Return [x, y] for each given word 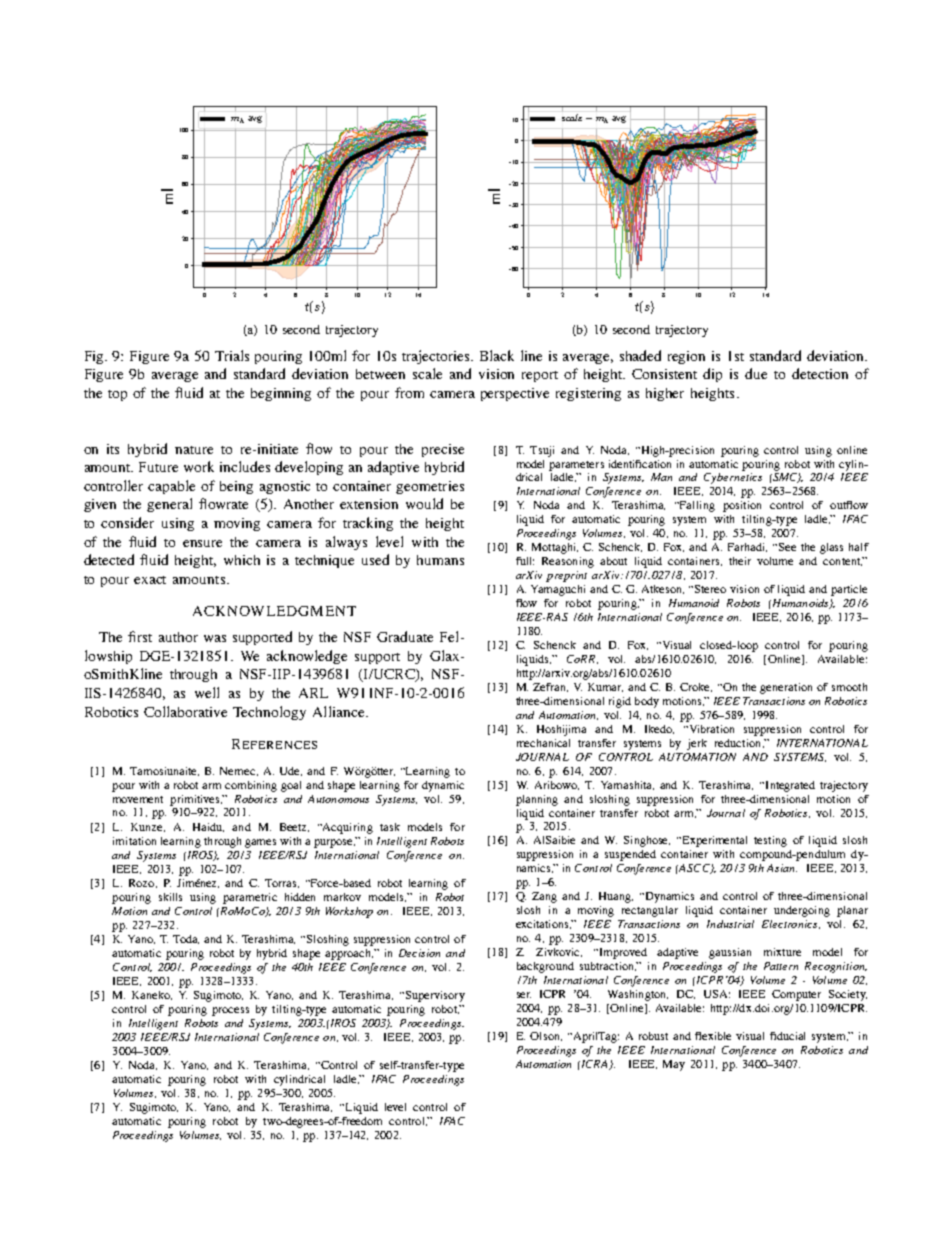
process [230, 1011]
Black [497, 355]
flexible [713, 1036]
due [756, 373]
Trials [232, 355]
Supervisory [434, 996]
